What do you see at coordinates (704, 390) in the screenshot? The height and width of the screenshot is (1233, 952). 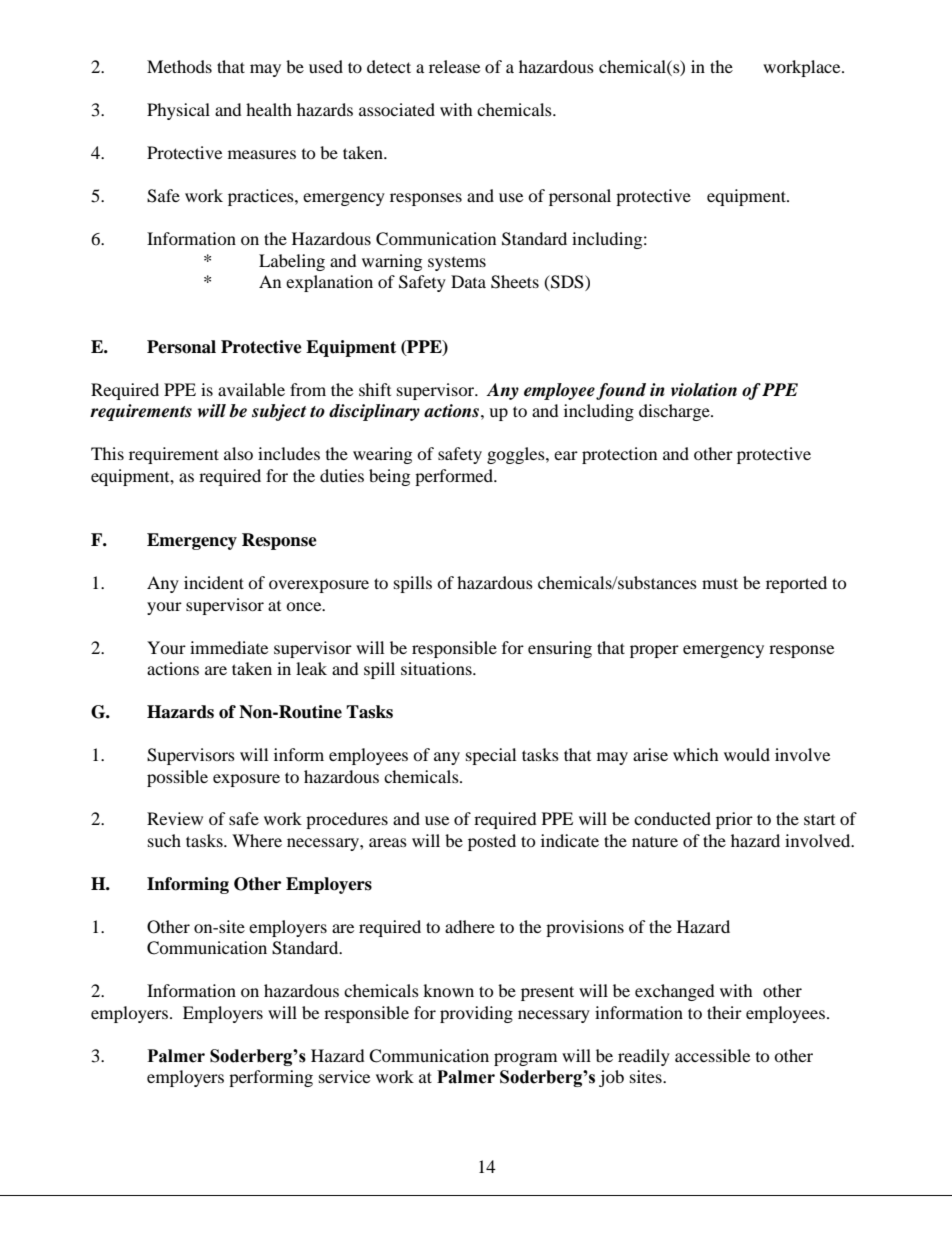 I see `violation` at bounding box center [704, 390].
